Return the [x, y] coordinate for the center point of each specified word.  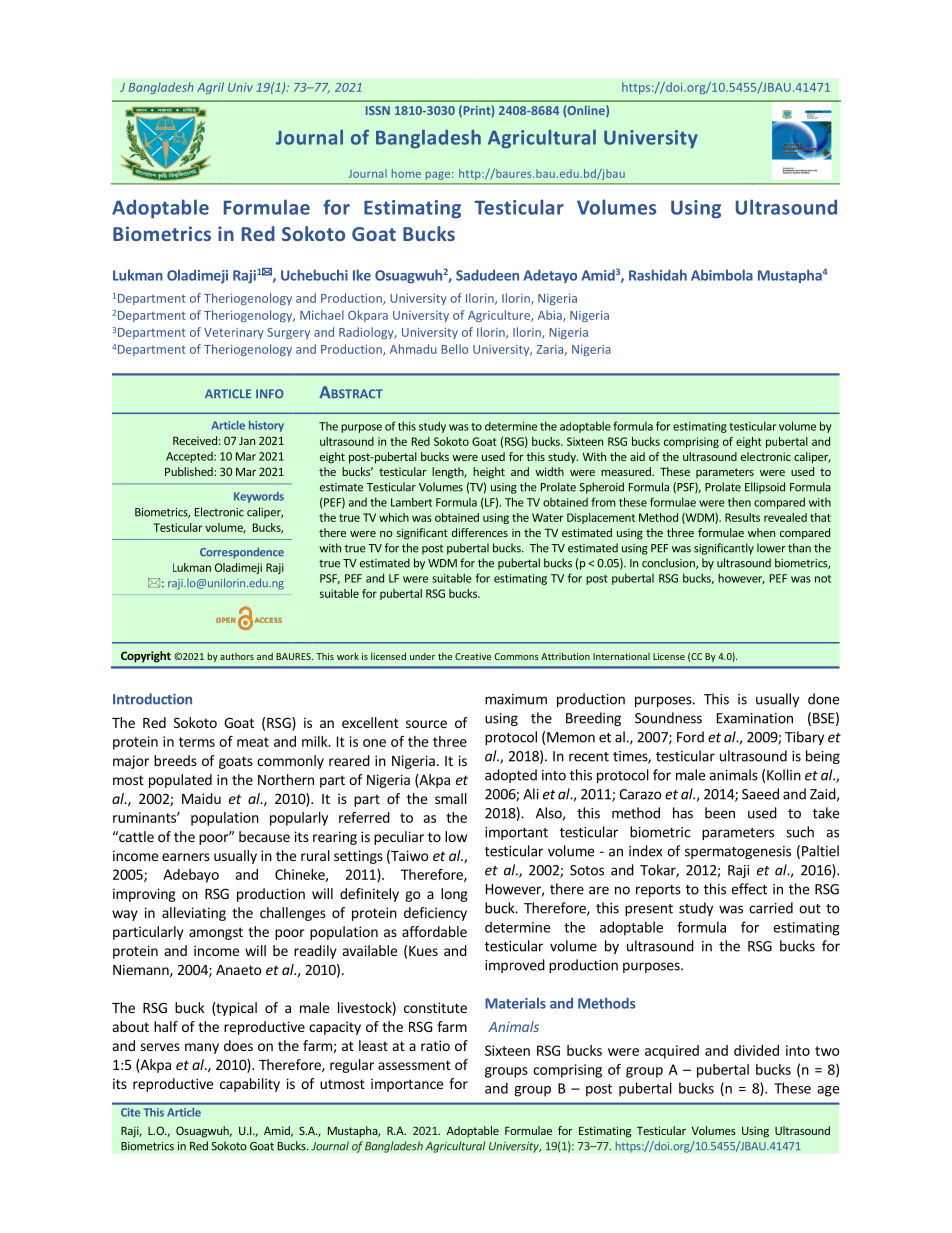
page [438, 175]
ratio [435, 1045]
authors [237, 656]
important [516, 833]
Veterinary [234, 333]
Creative [473, 656]
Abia [551, 316]
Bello [454, 349]
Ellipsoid [765, 488]
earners [186, 857]
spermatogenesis [738, 852]
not [823, 579]
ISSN [378, 110]
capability [250, 1085]
